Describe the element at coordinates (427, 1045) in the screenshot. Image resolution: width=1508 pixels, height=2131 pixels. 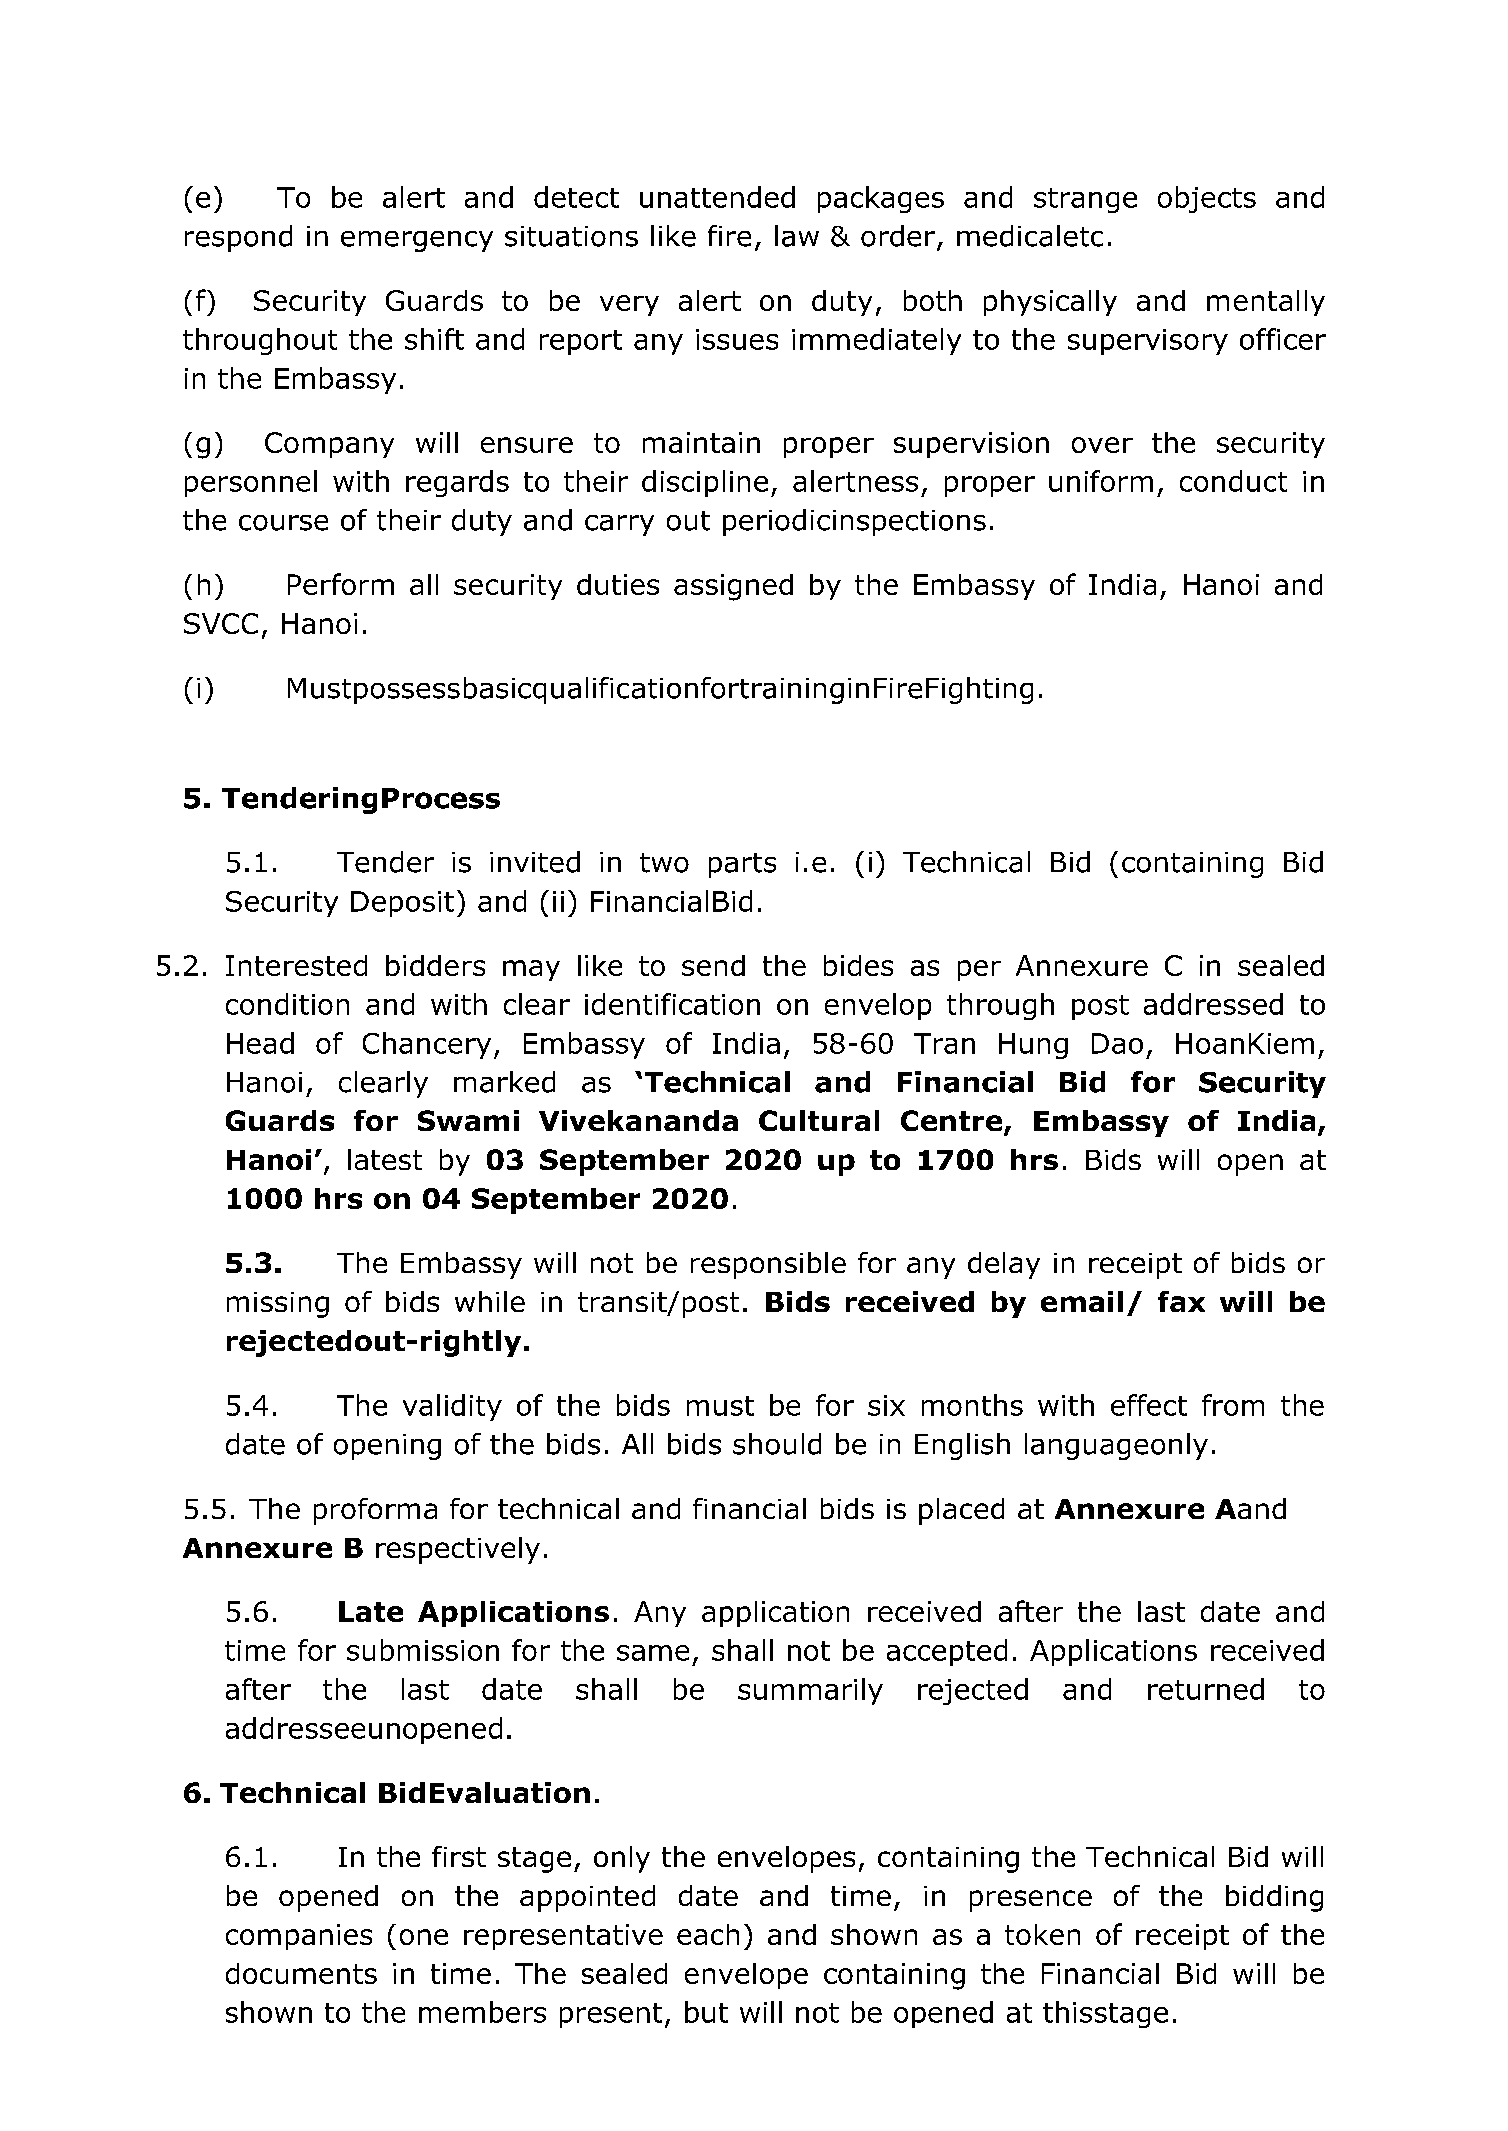
I see `Chancery` at that location.
